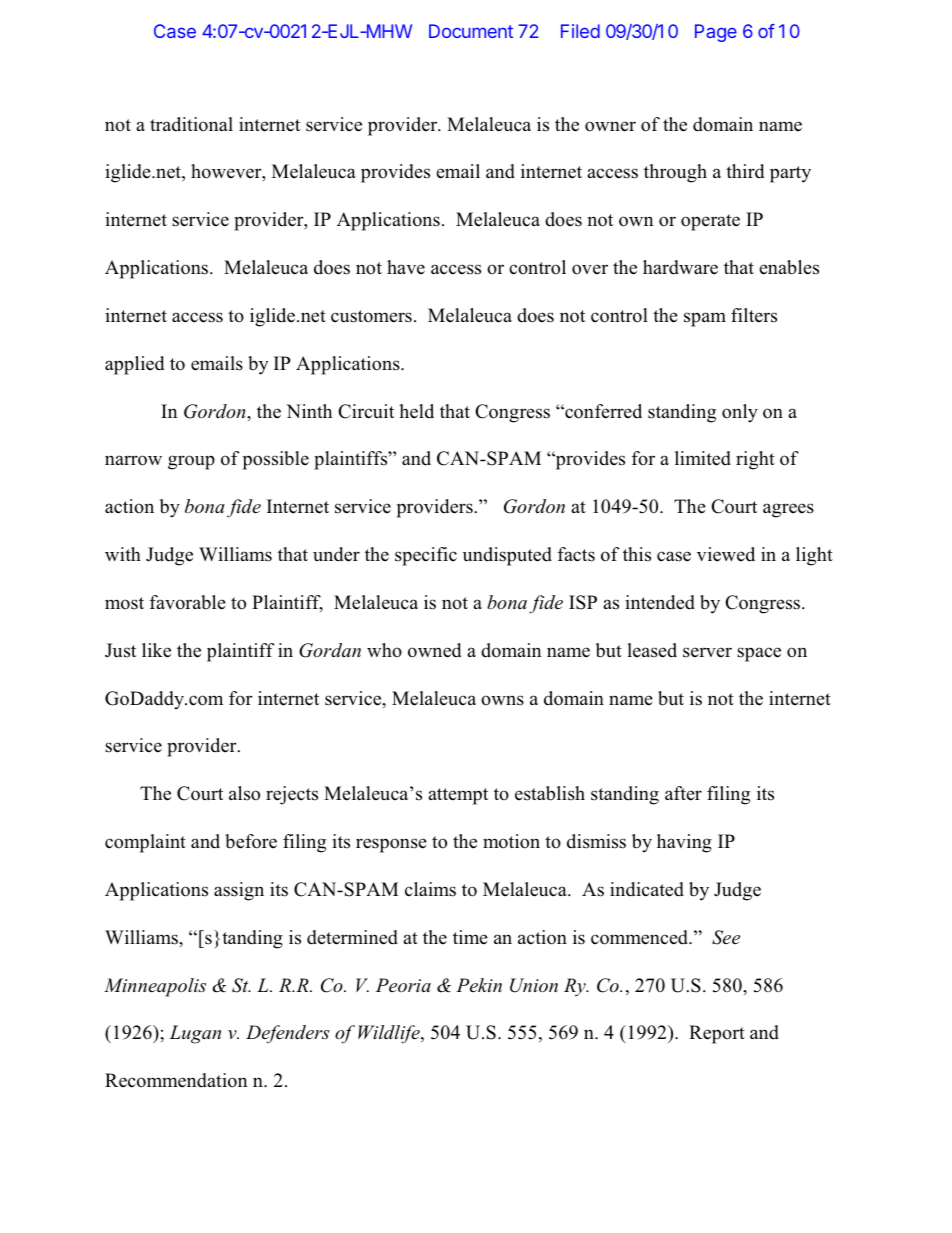 The image size is (952, 1233). Describe the element at coordinates (416, 411) in the screenshot. I see `held` at that location.
